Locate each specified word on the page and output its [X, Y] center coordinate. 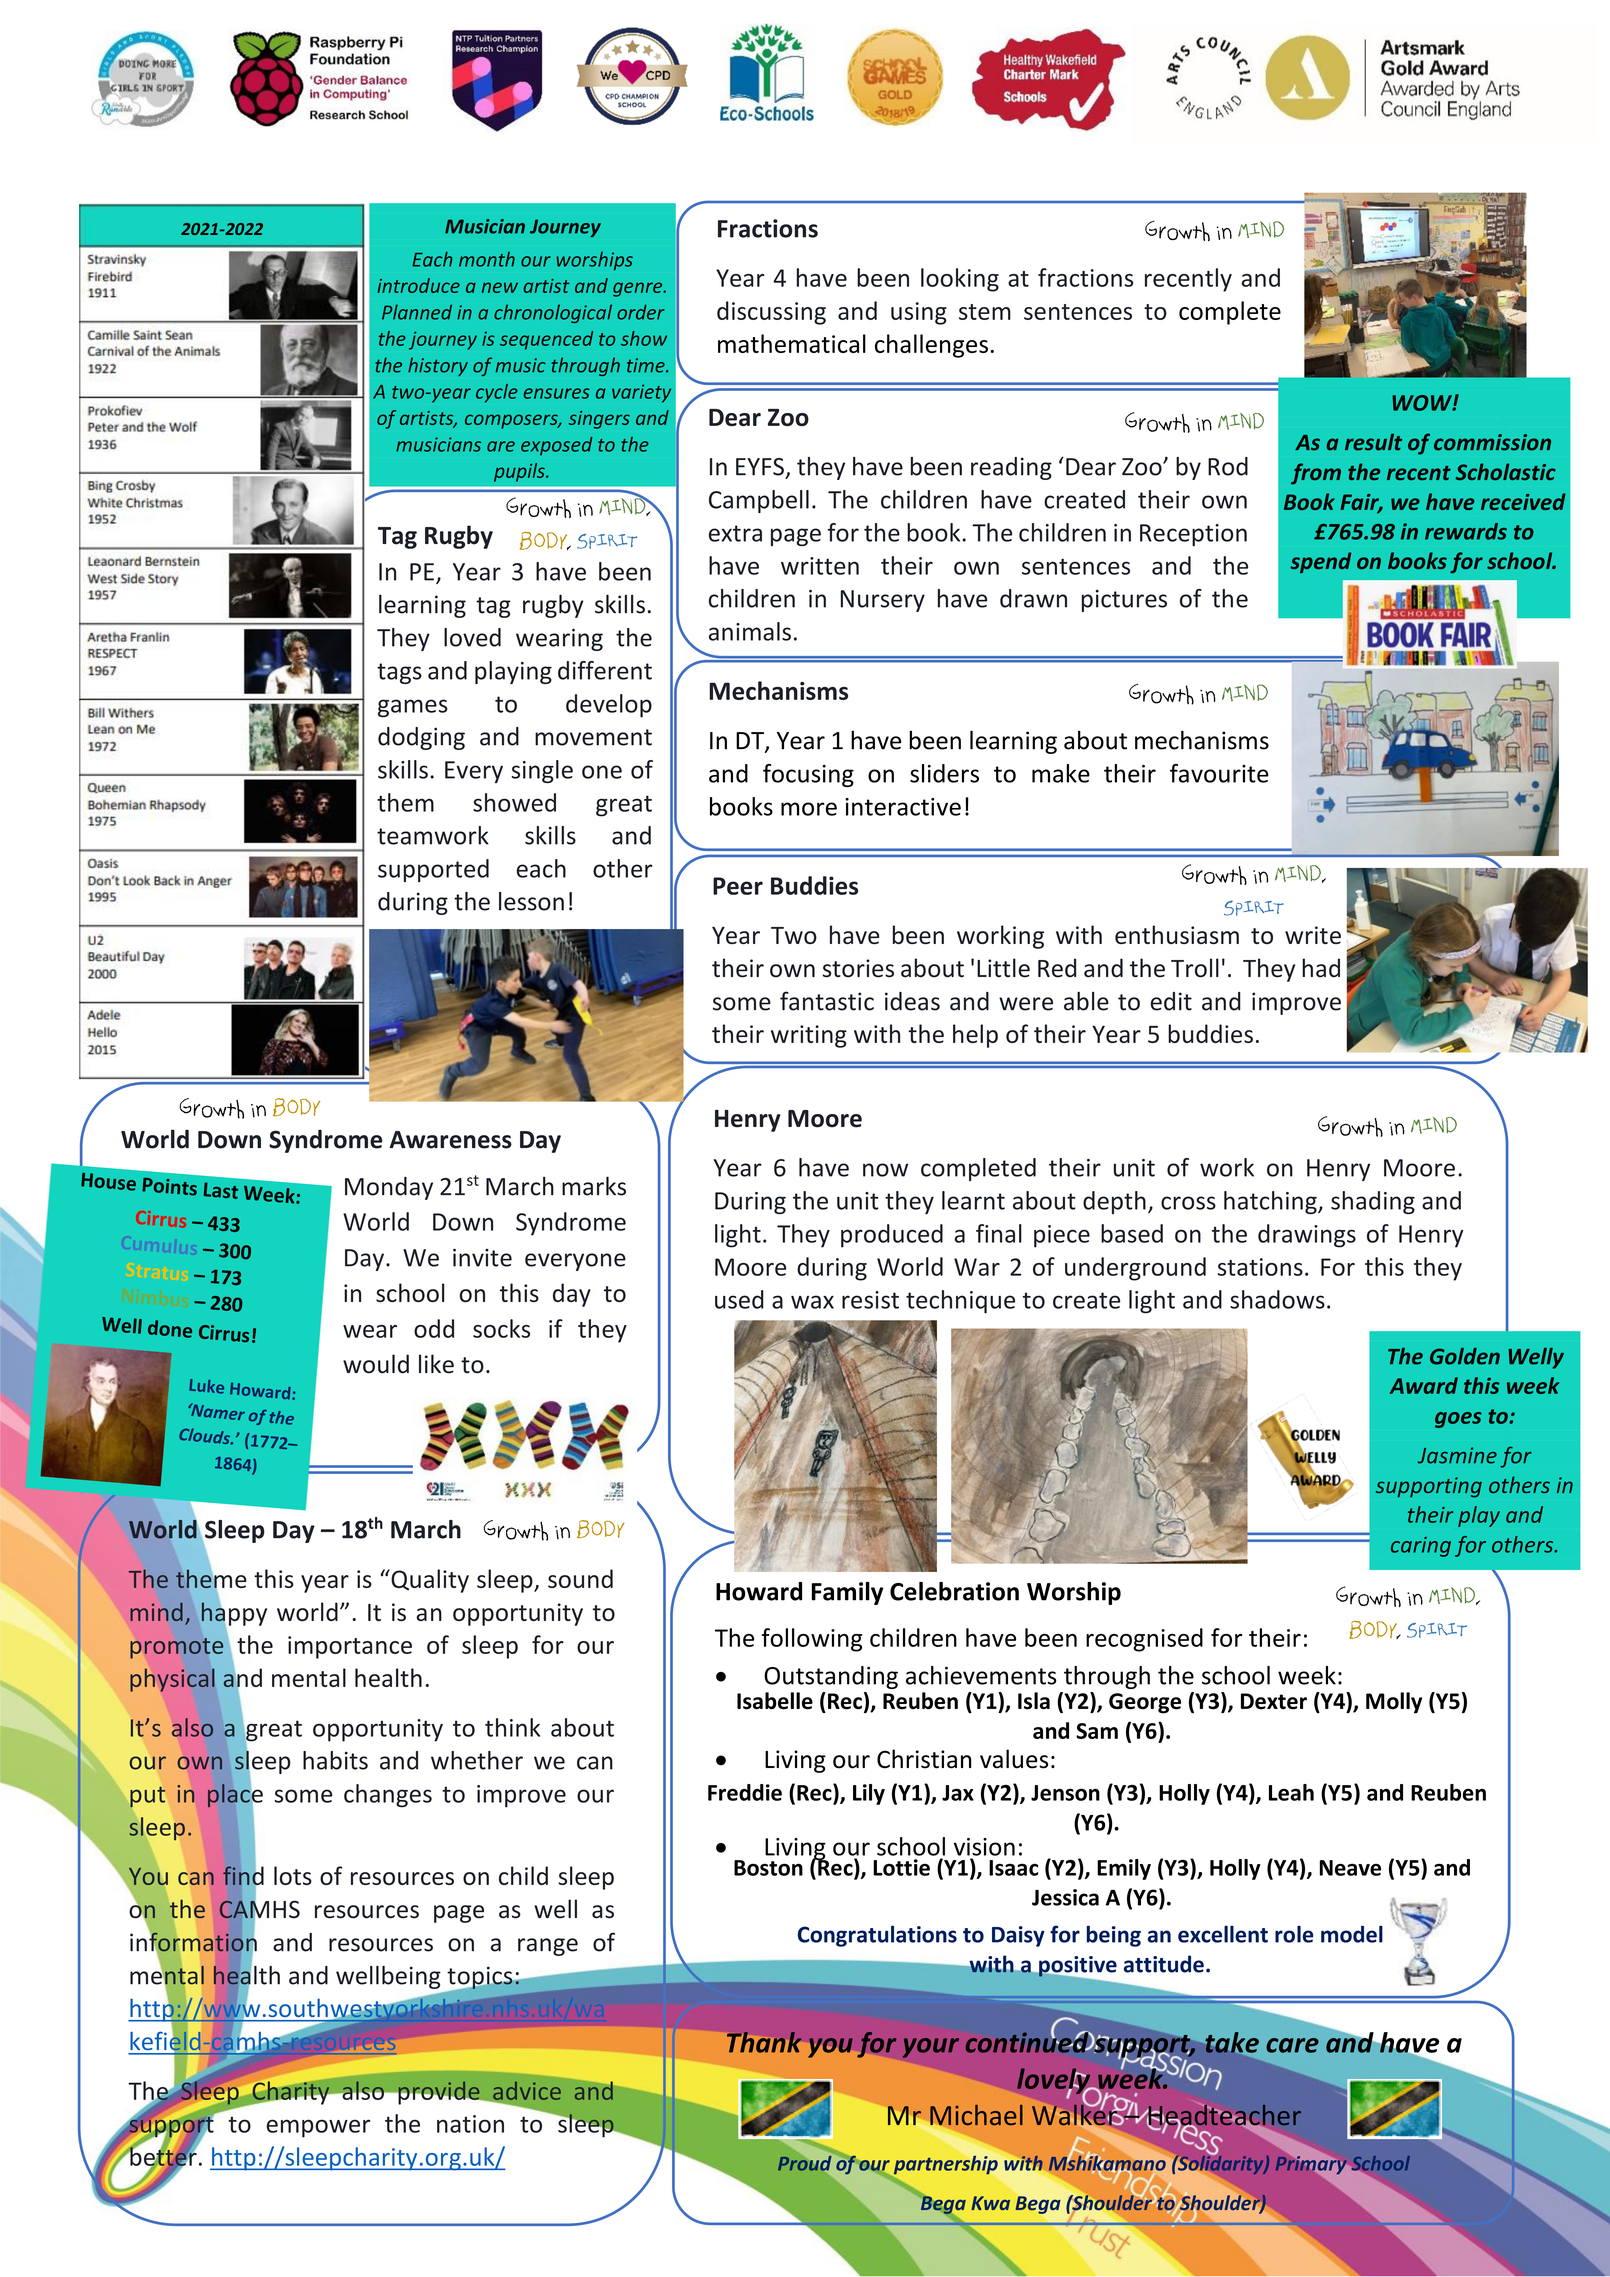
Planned [417, 312]
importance [350, 1647]
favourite [1219, 773]
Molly [1394, 1703]
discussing [771, 313]
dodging [421, 738]
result [1373, 442]
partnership [944, 2166]
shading [1373, 1202]
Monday [389, 1188]
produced [892, 1236]
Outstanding [831, 1677]
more [809, 809]
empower [318, 2128]
